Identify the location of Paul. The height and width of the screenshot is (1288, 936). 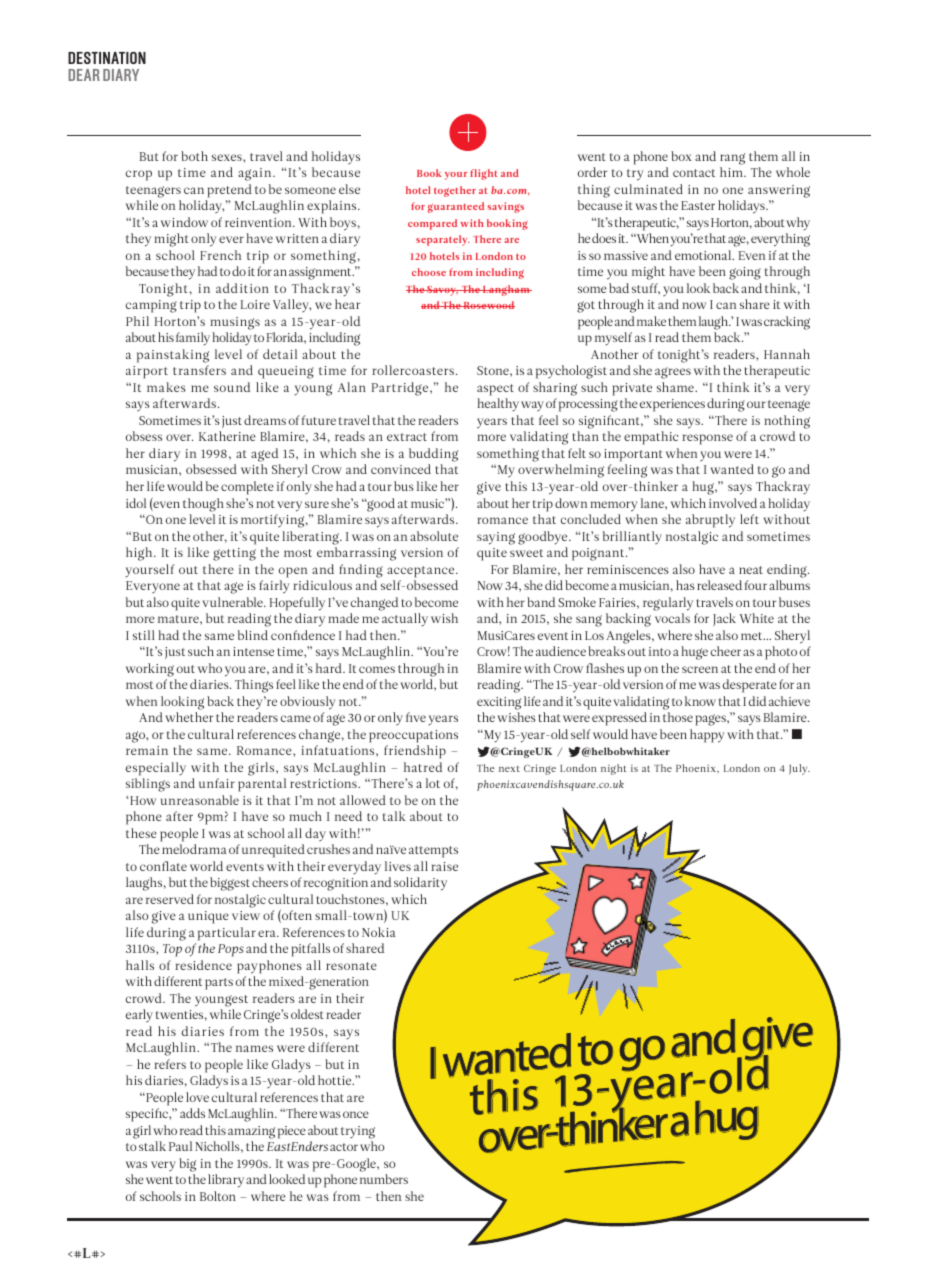
(180, 1146).
